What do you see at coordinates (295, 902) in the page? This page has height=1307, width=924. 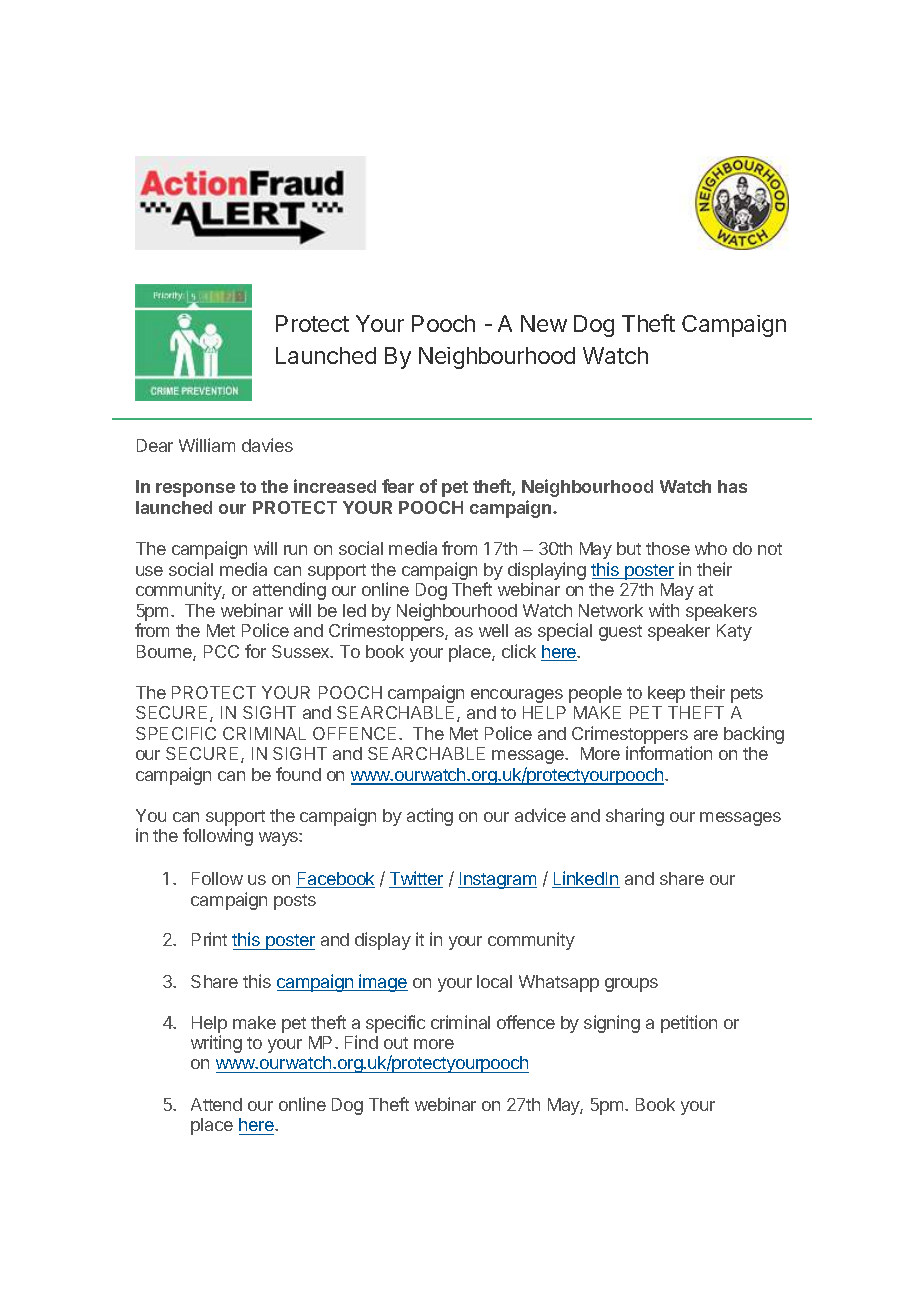 I see `posts` at bounding box center [295, 902].
